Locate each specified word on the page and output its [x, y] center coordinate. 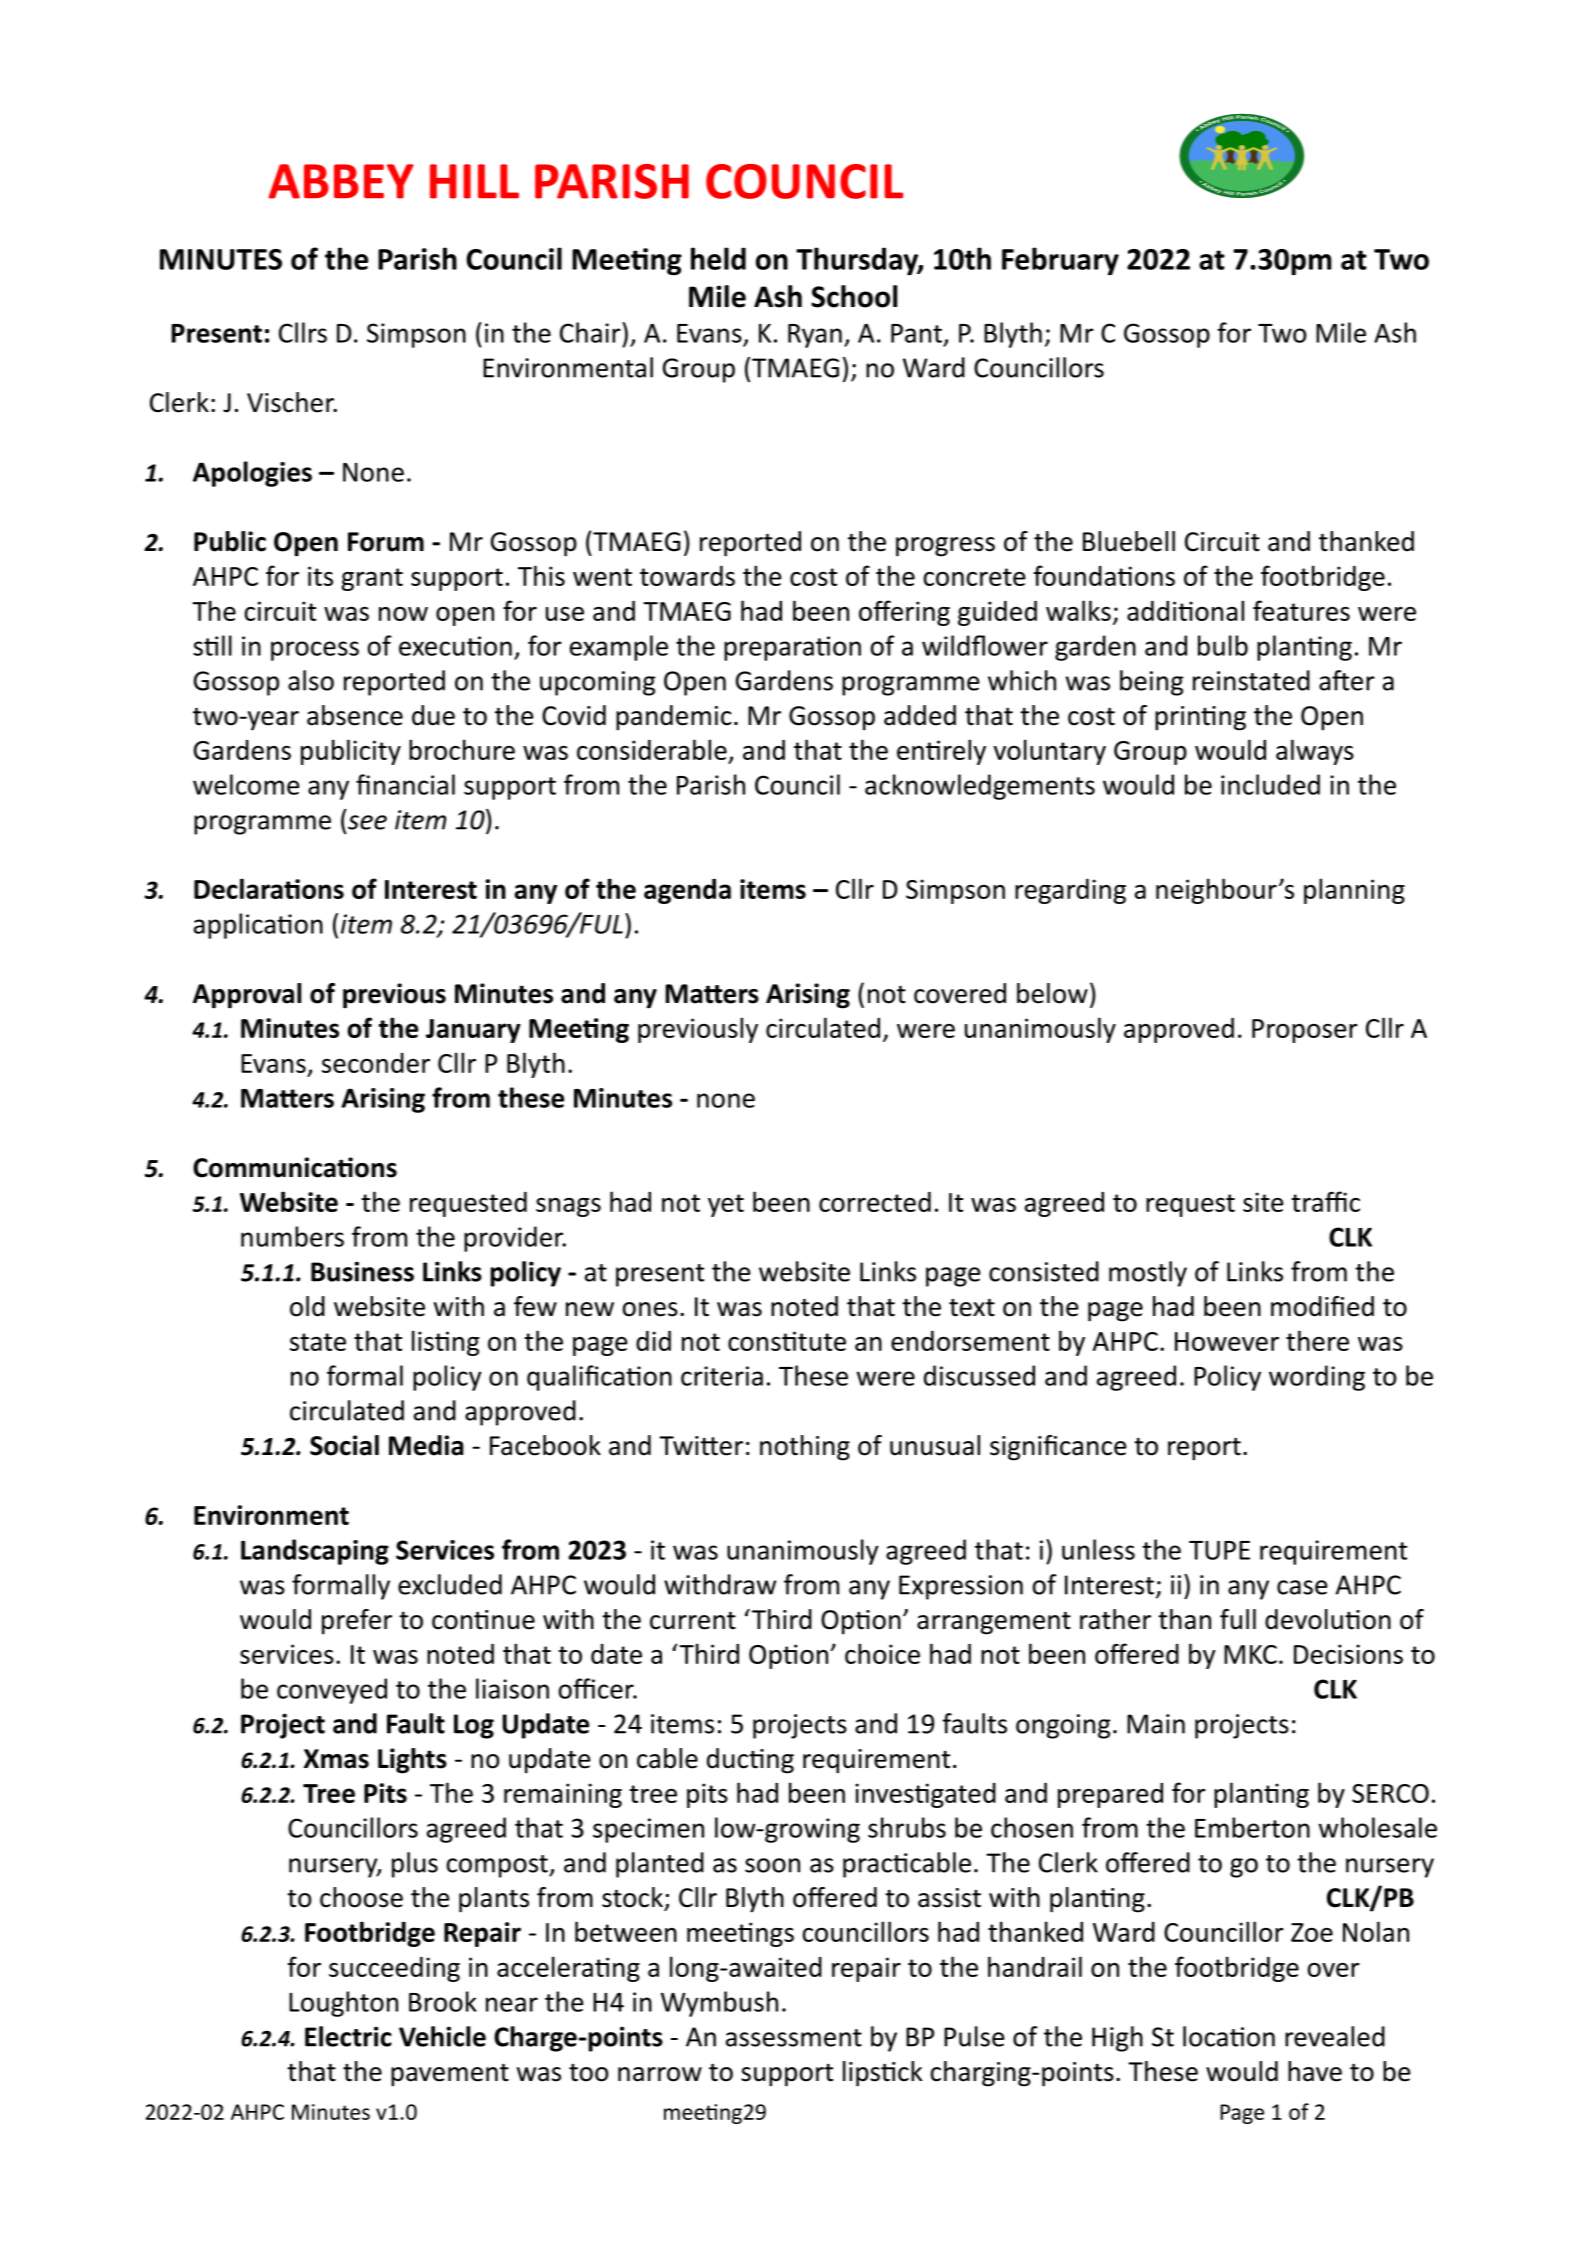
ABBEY [341, 181]
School [854, 296]
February [1060, 261]
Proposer [1305, 1031]
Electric [348, 2036]
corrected [875, 1202]
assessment [794, 2038]
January [473, 1031]
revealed [1335, 2036]
